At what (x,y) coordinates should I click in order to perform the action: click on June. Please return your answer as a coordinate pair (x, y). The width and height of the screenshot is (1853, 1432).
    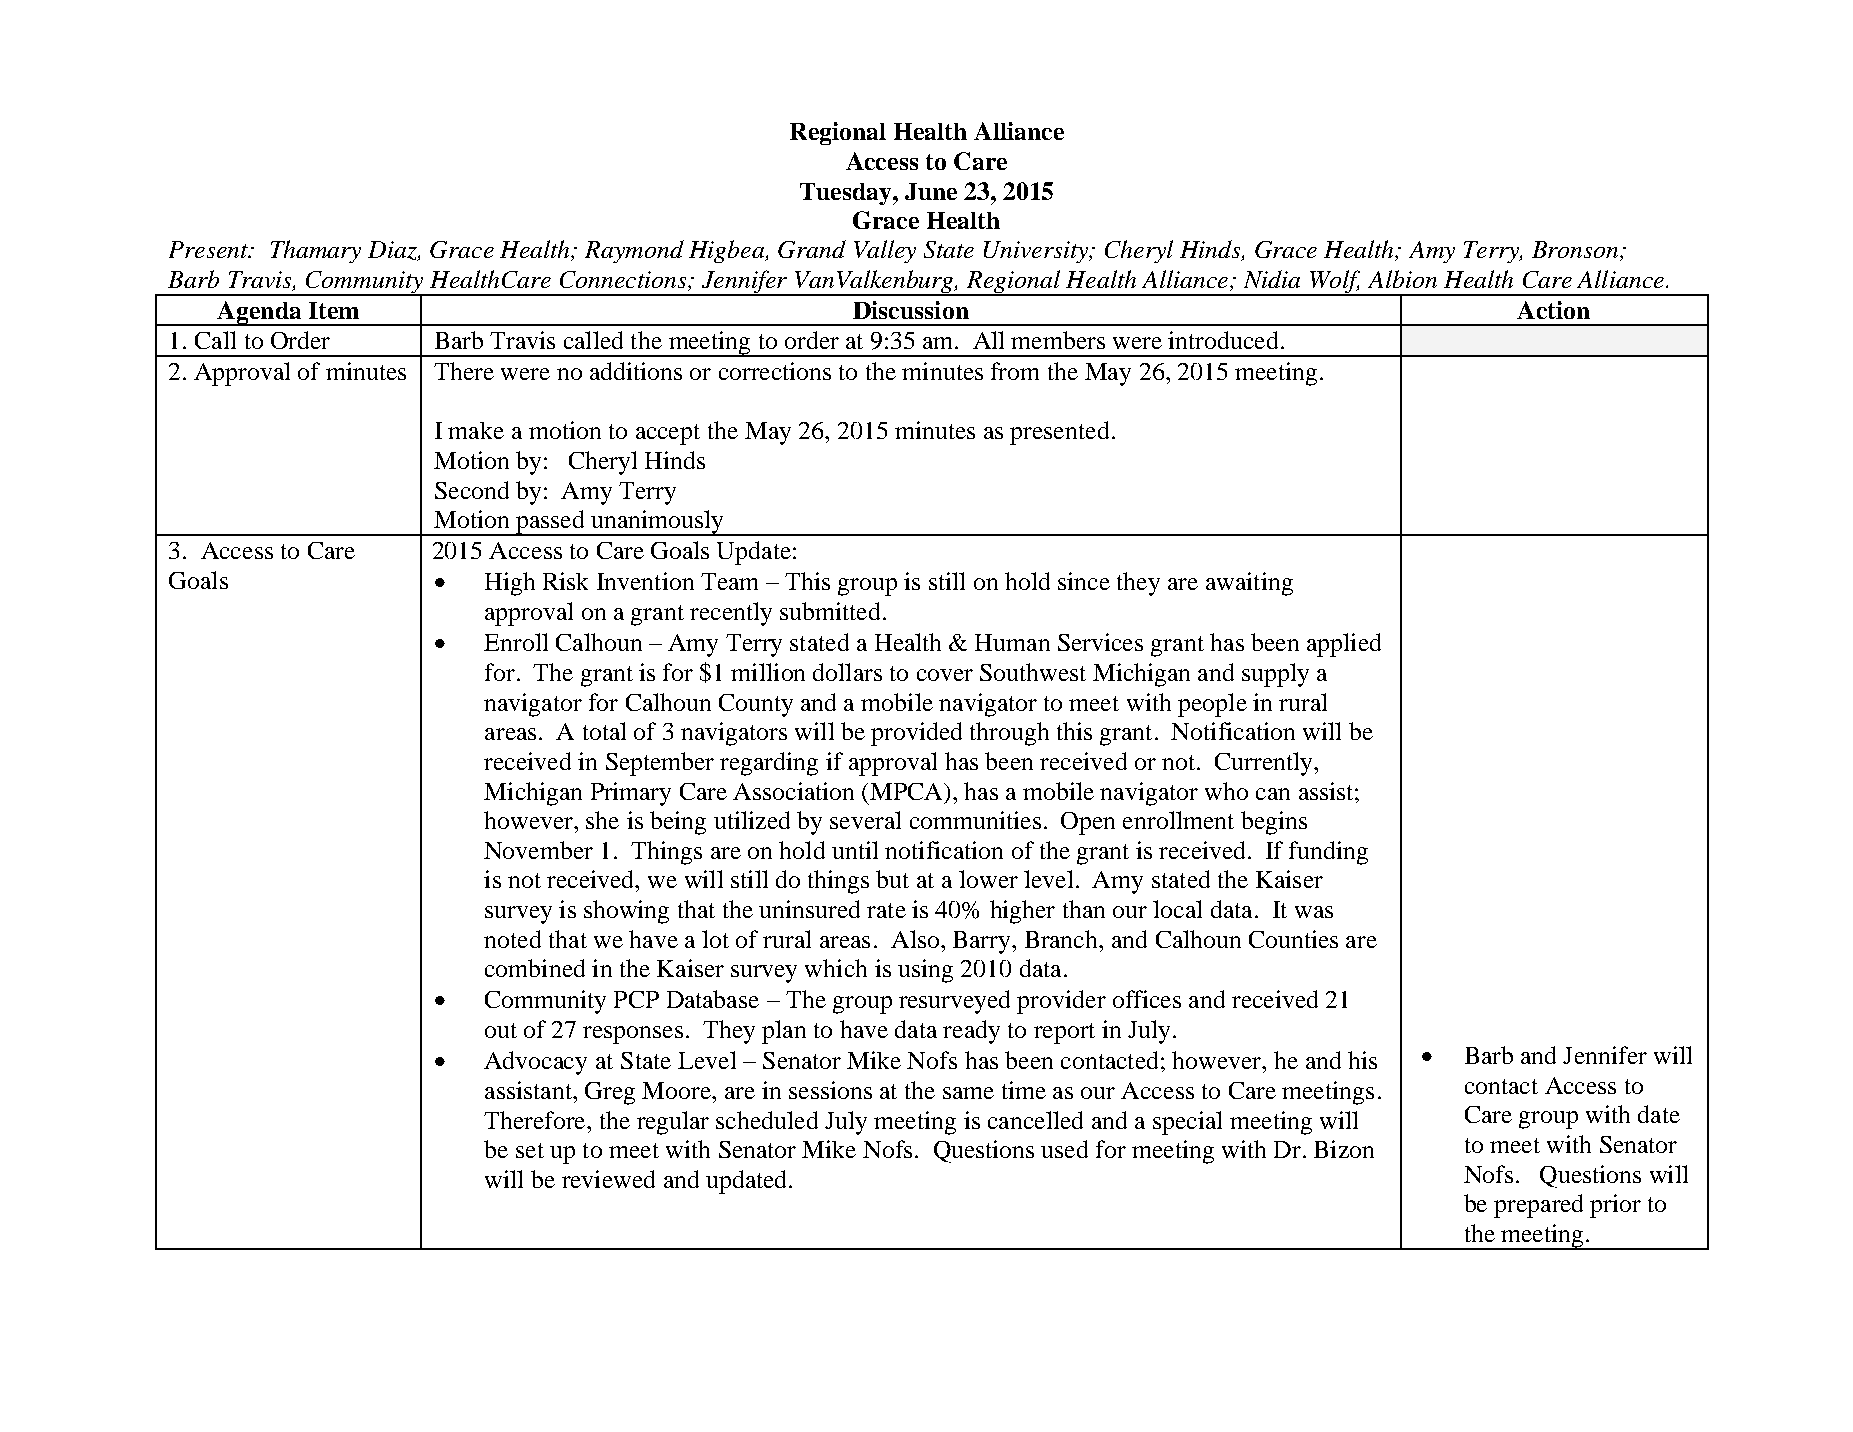
    Looking at the image, I should click on (931, 191).
